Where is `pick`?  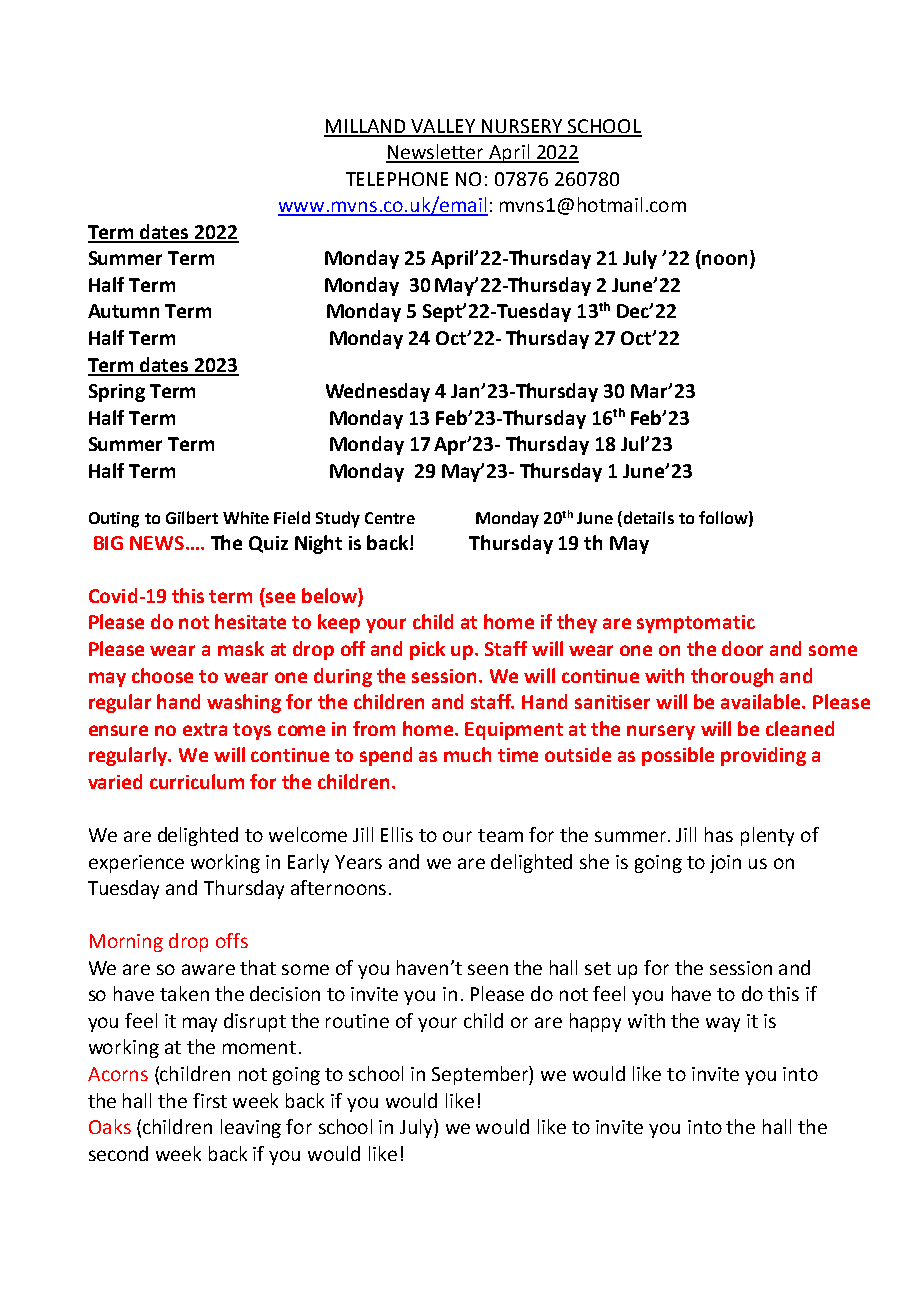 pick is located at coordinates (427, 650).
